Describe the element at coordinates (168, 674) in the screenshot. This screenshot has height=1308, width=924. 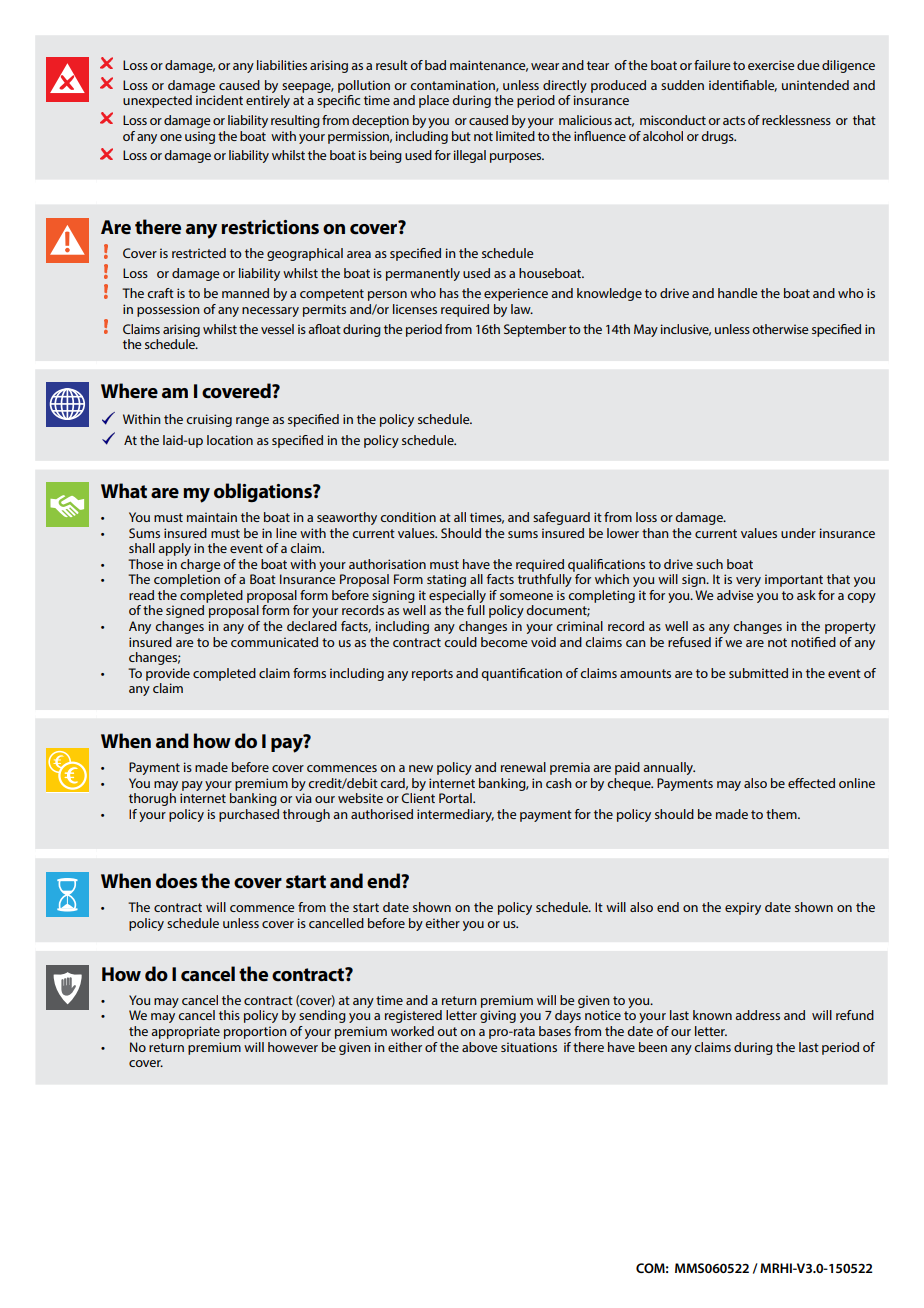
I see `provide` at that location.
